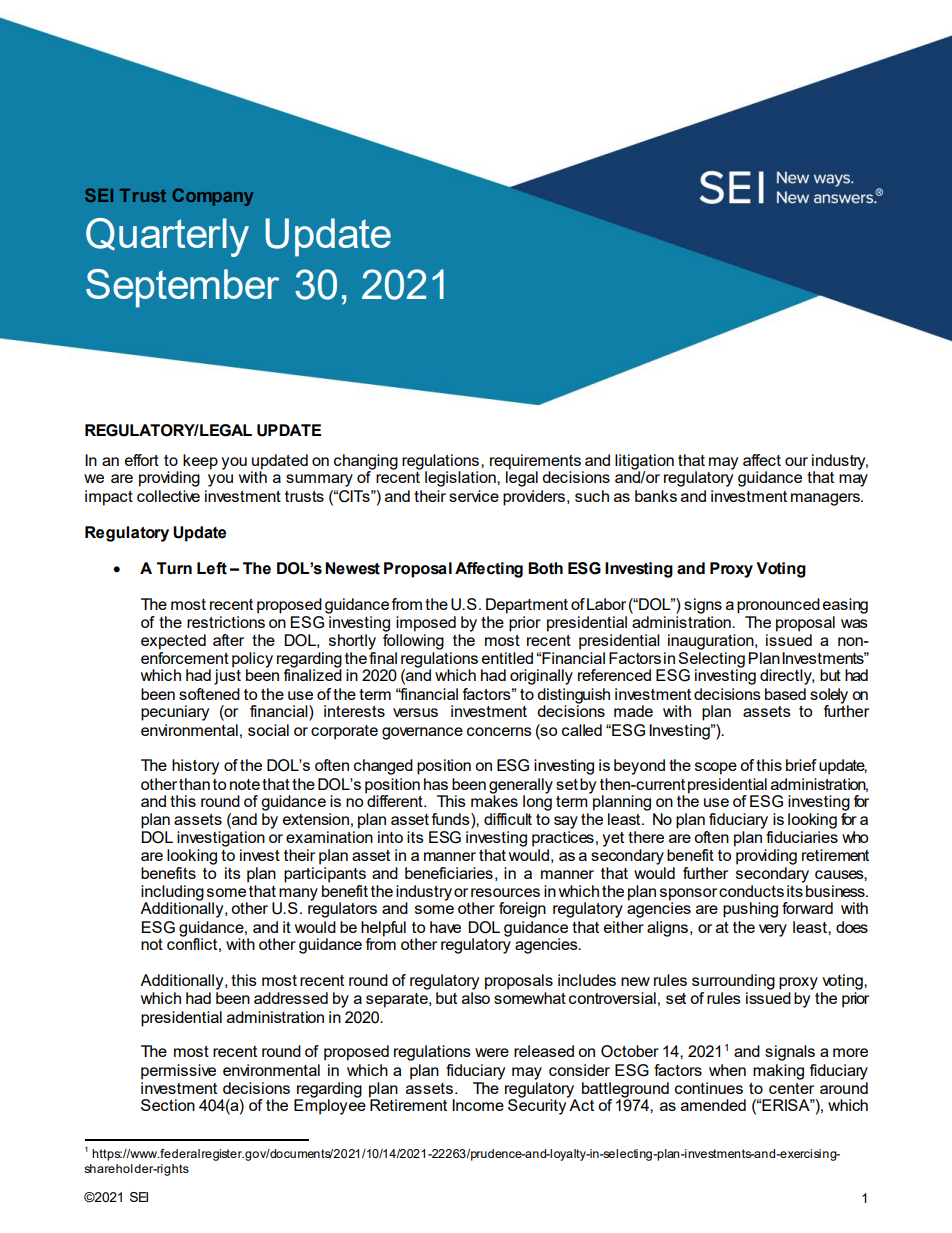  Describe the element at coordinates (826, 499) in the screenshot. I see `managers` at that location.
